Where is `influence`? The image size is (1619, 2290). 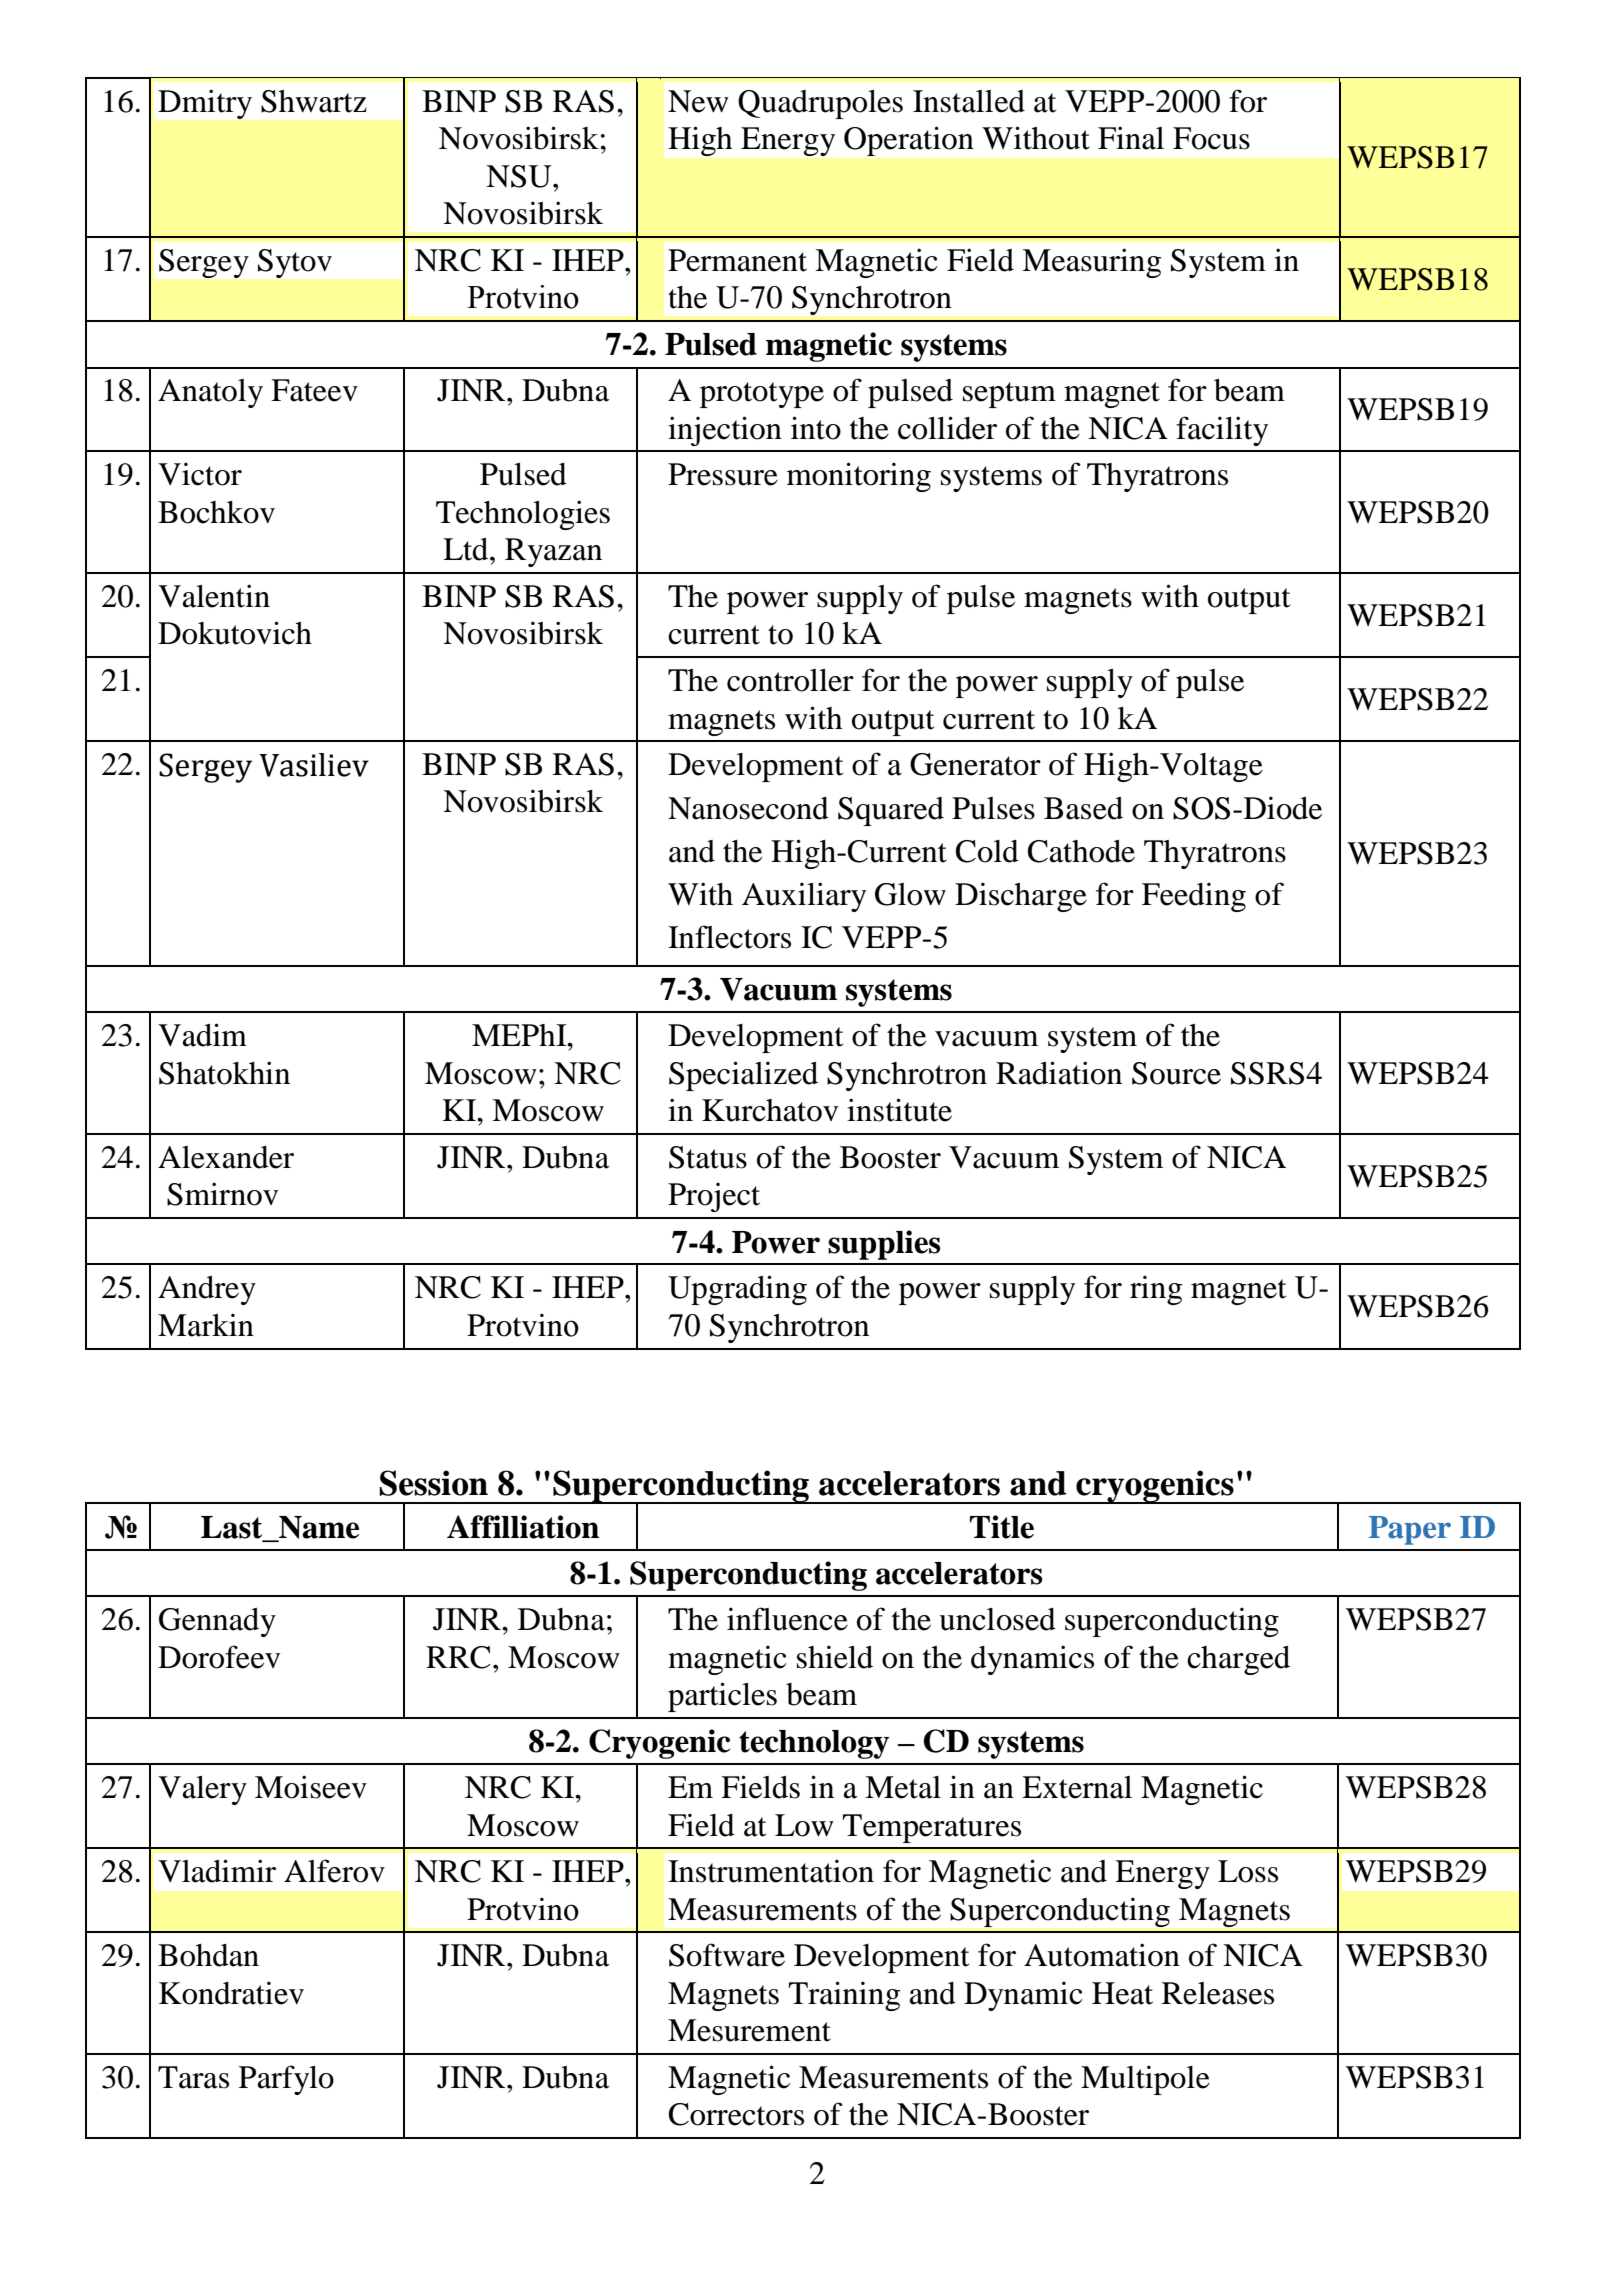 influence is located at coordinates (787, 1619).
